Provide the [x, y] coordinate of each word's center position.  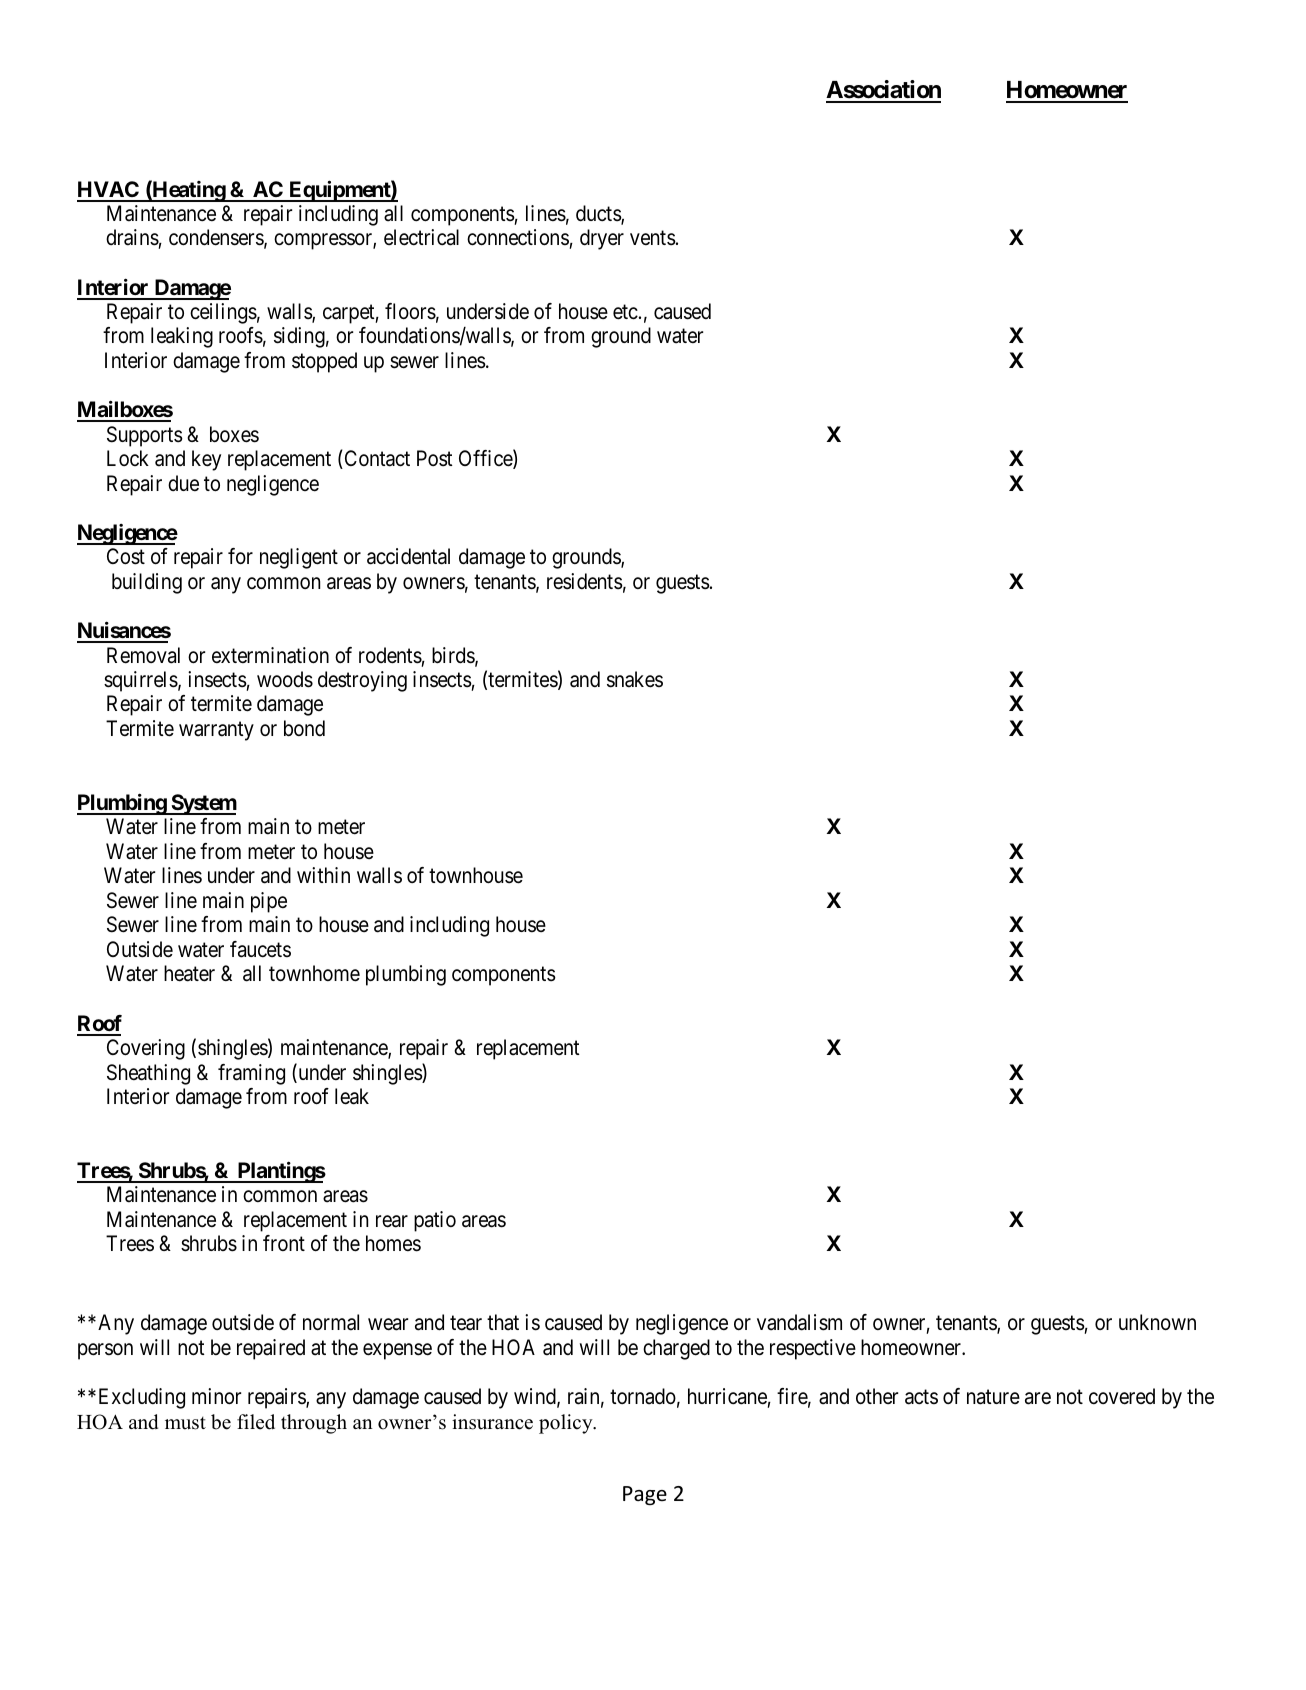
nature [993, 1397]
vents [653, 238]
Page [645, 1495]
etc [625, 312]
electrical [421, 237]
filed [256, 1422]
